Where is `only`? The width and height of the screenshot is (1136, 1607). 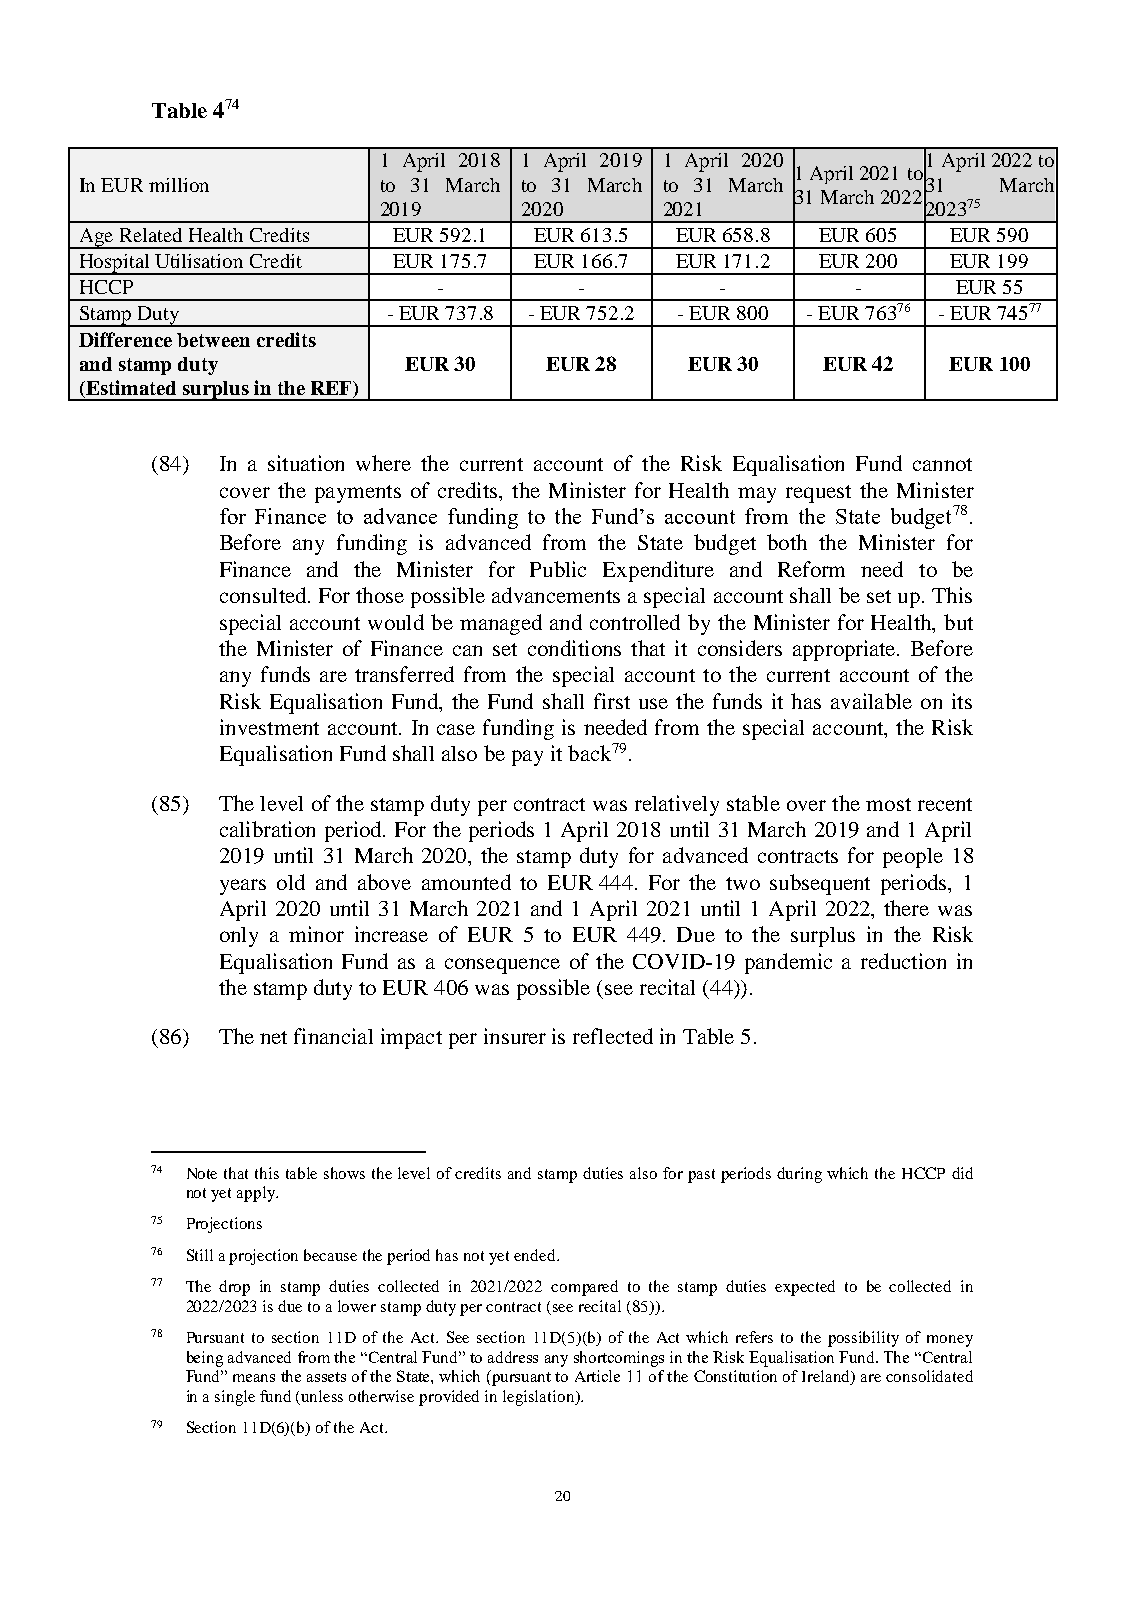
only is located at coordinates (239, 937).
